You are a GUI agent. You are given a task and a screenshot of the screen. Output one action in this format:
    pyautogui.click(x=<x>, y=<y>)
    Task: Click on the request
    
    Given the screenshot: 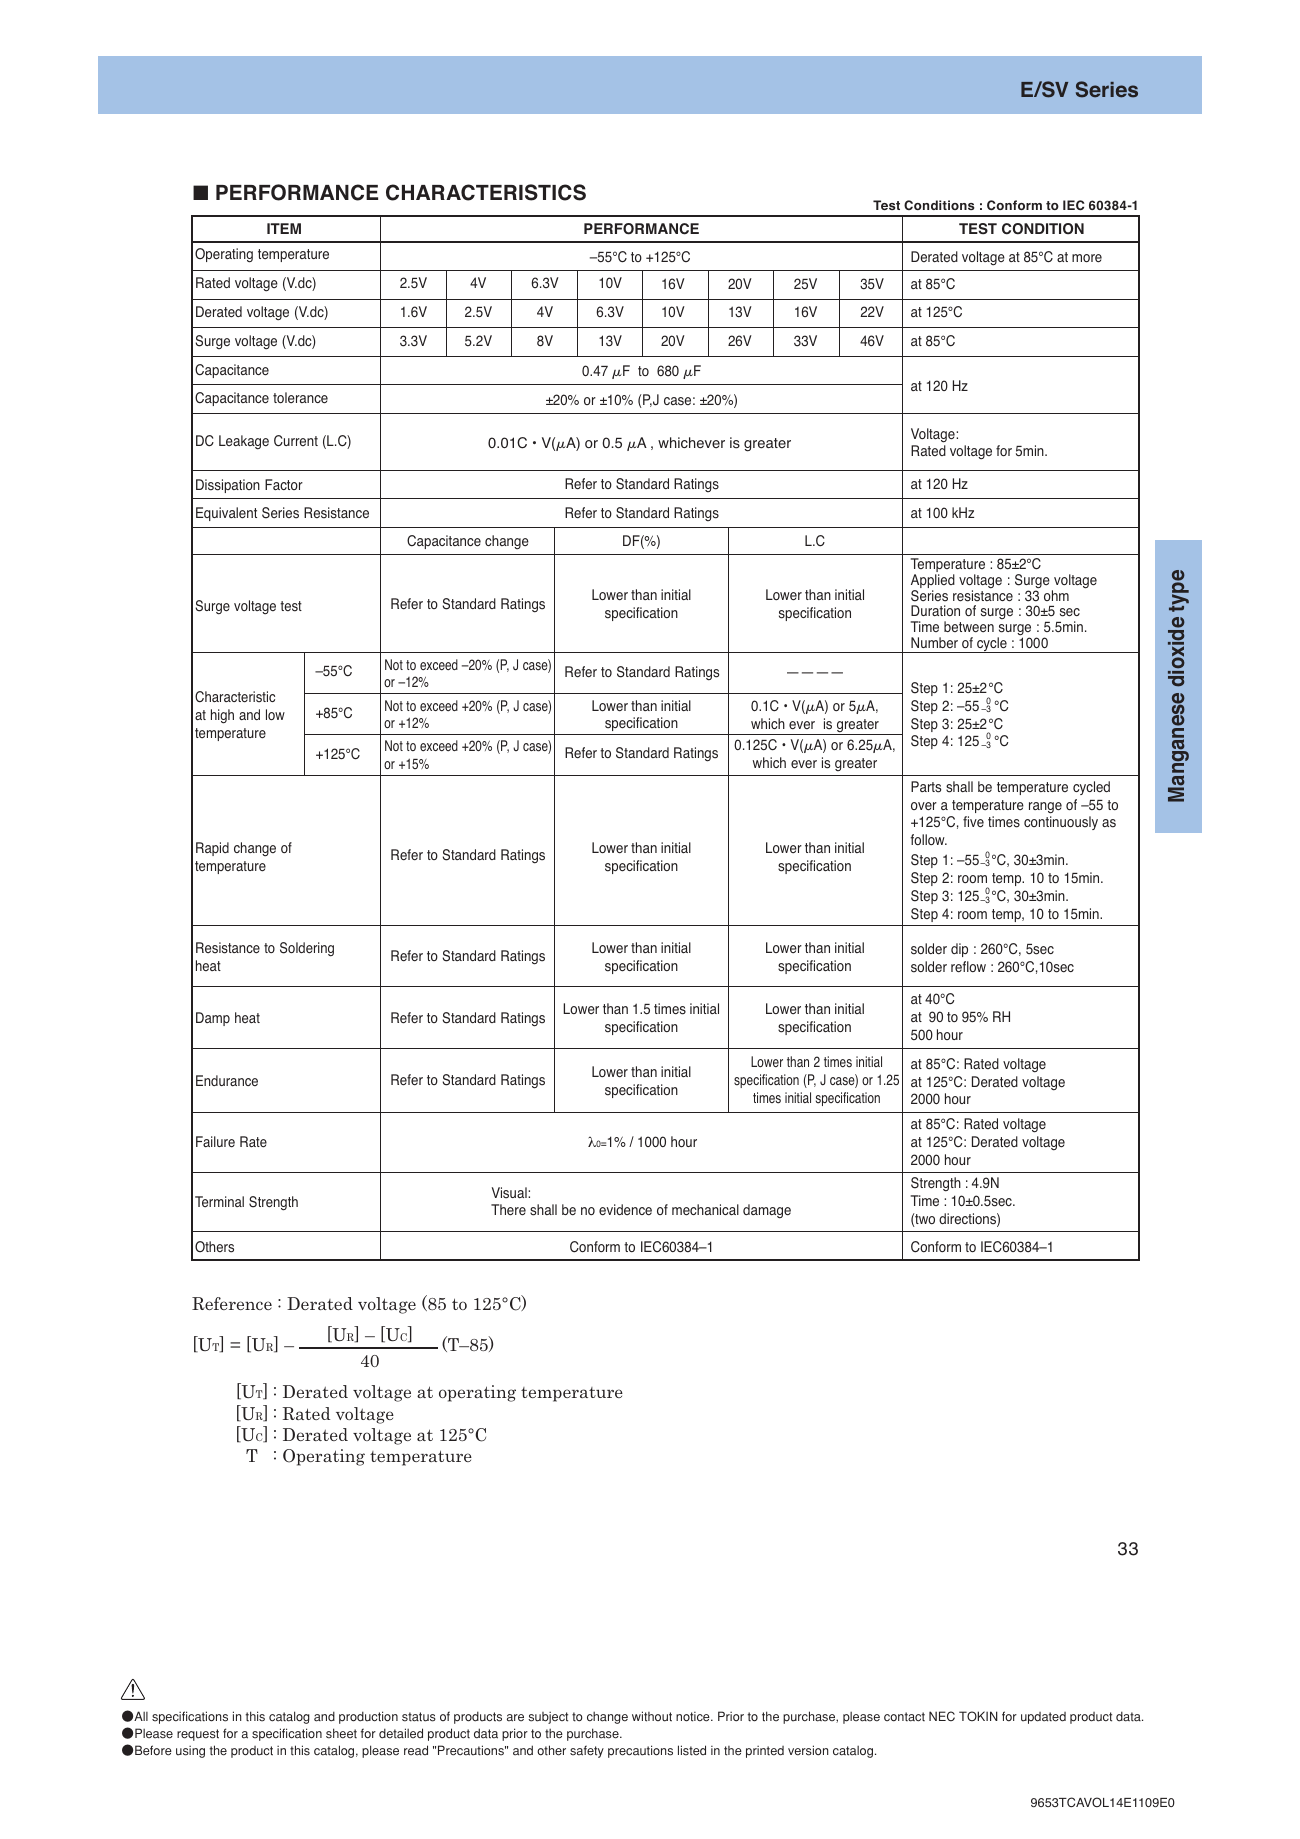 What is the action you would take?
    pyautogui.click(x=198, y=1735)
